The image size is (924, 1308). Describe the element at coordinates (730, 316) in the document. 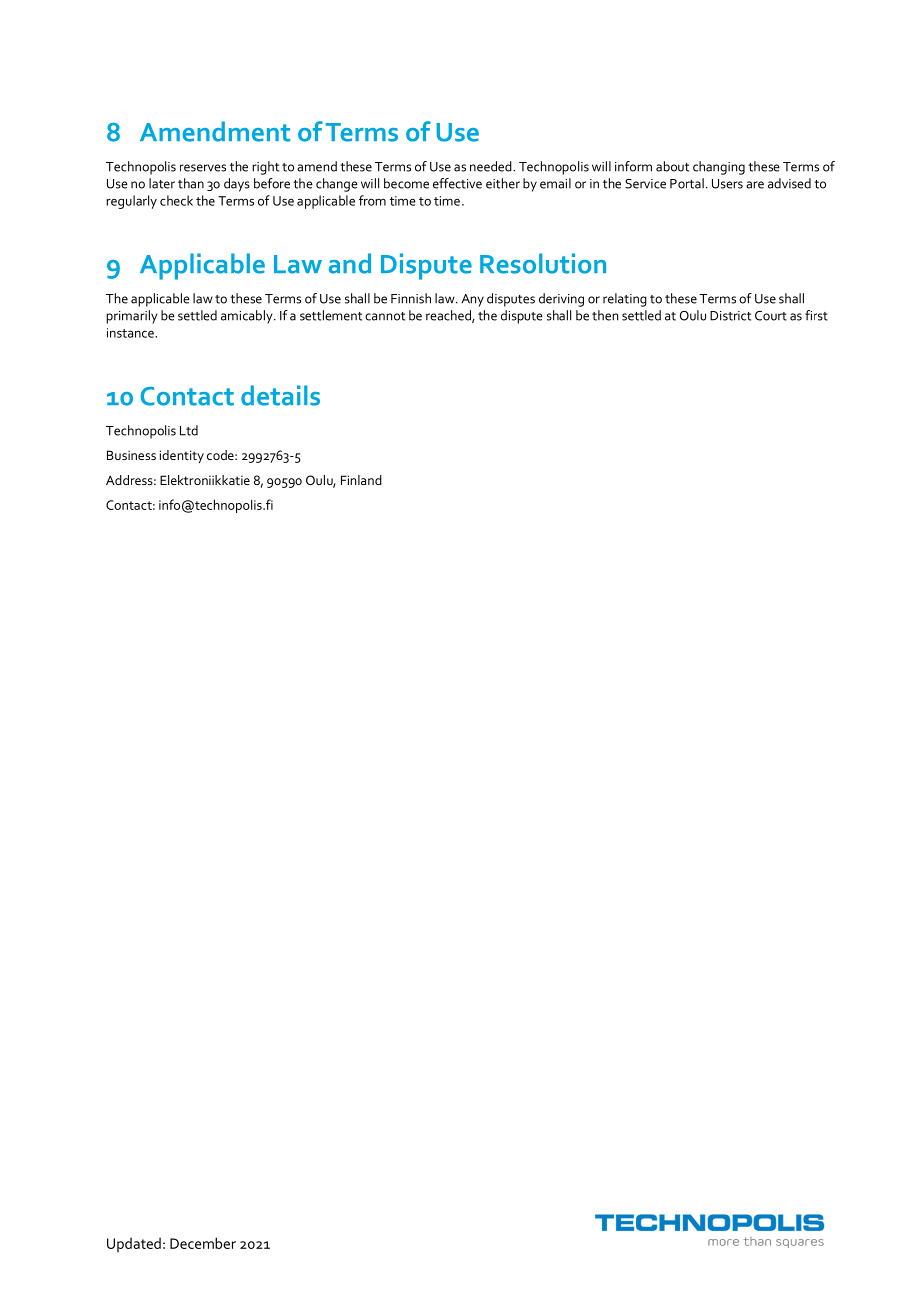

I see `District` at that location.
